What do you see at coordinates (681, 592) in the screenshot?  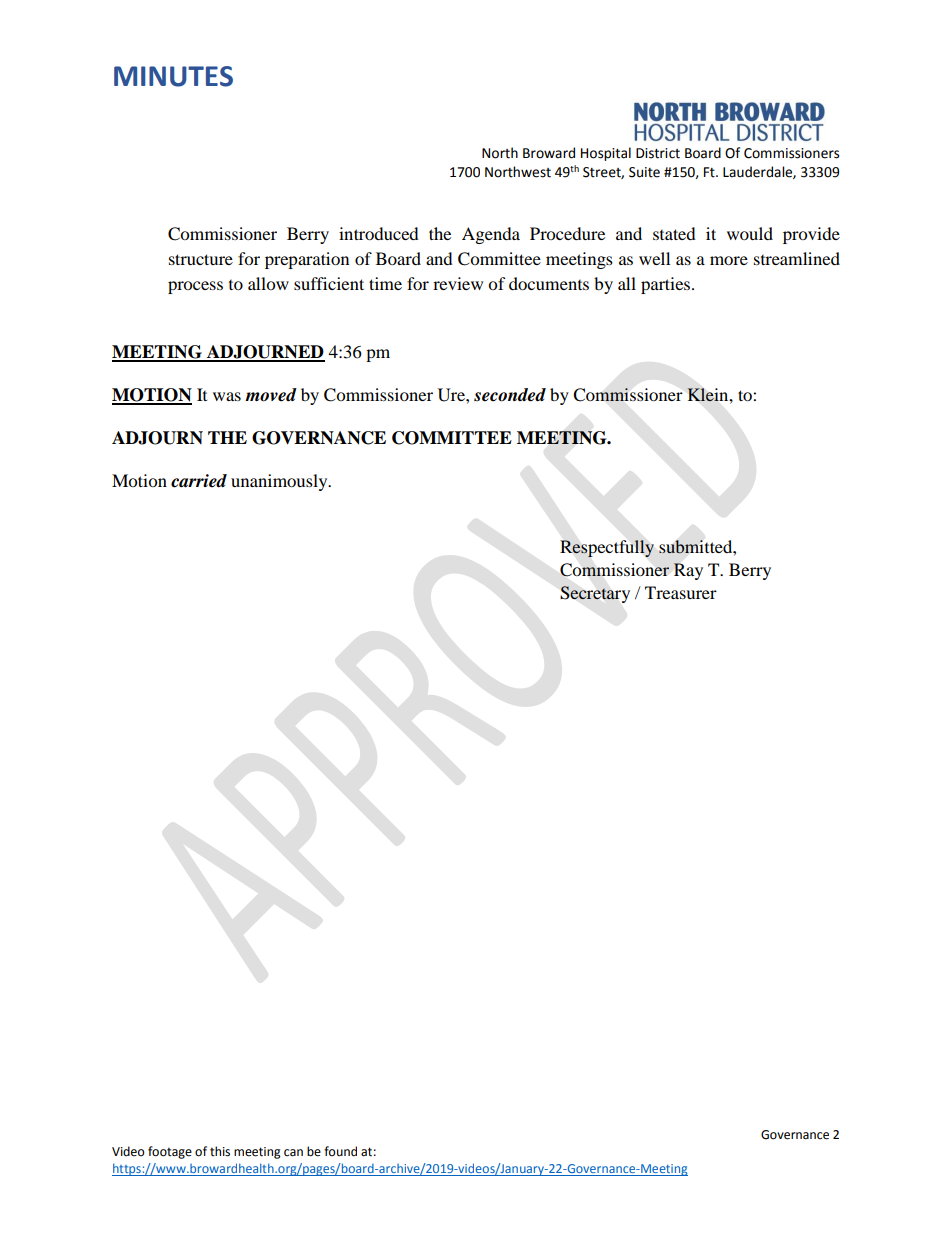 I see `Treasurer` at bounding box center [681, 592].
